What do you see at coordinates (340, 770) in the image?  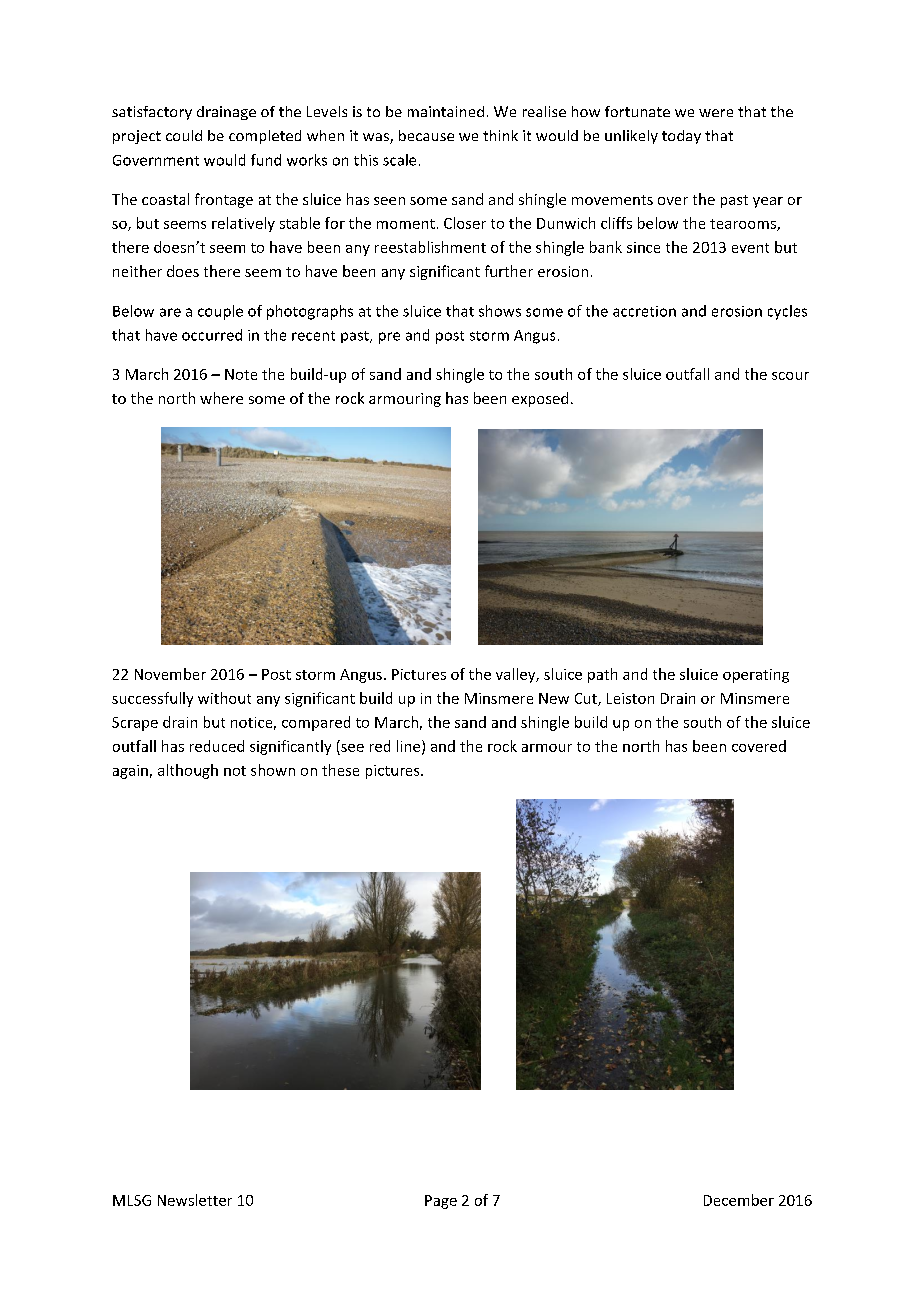 I see `these` at bounding box center [340, 770].
